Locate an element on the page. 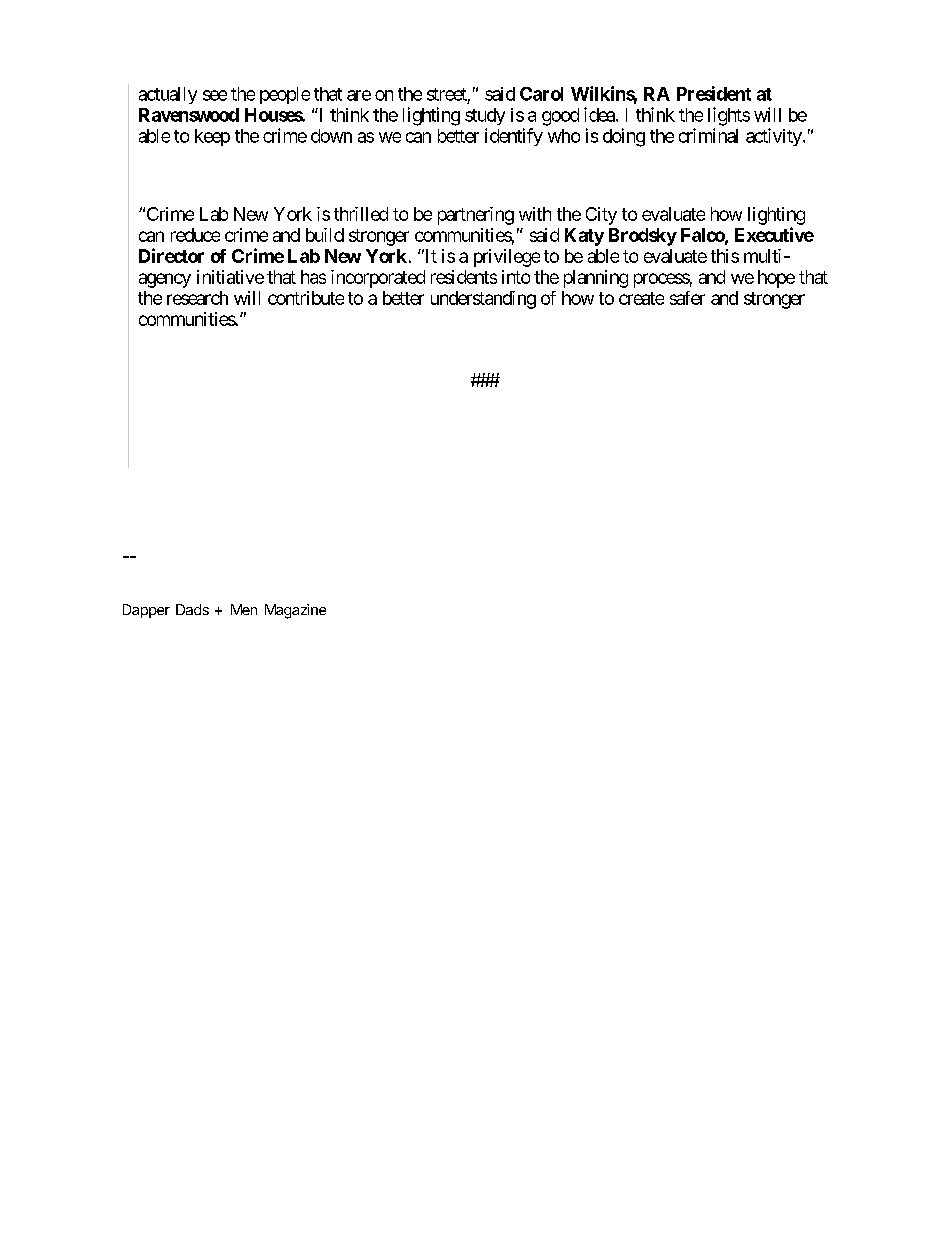 The image size is (952, 1233). safer is located at coordinates (687, 298).
